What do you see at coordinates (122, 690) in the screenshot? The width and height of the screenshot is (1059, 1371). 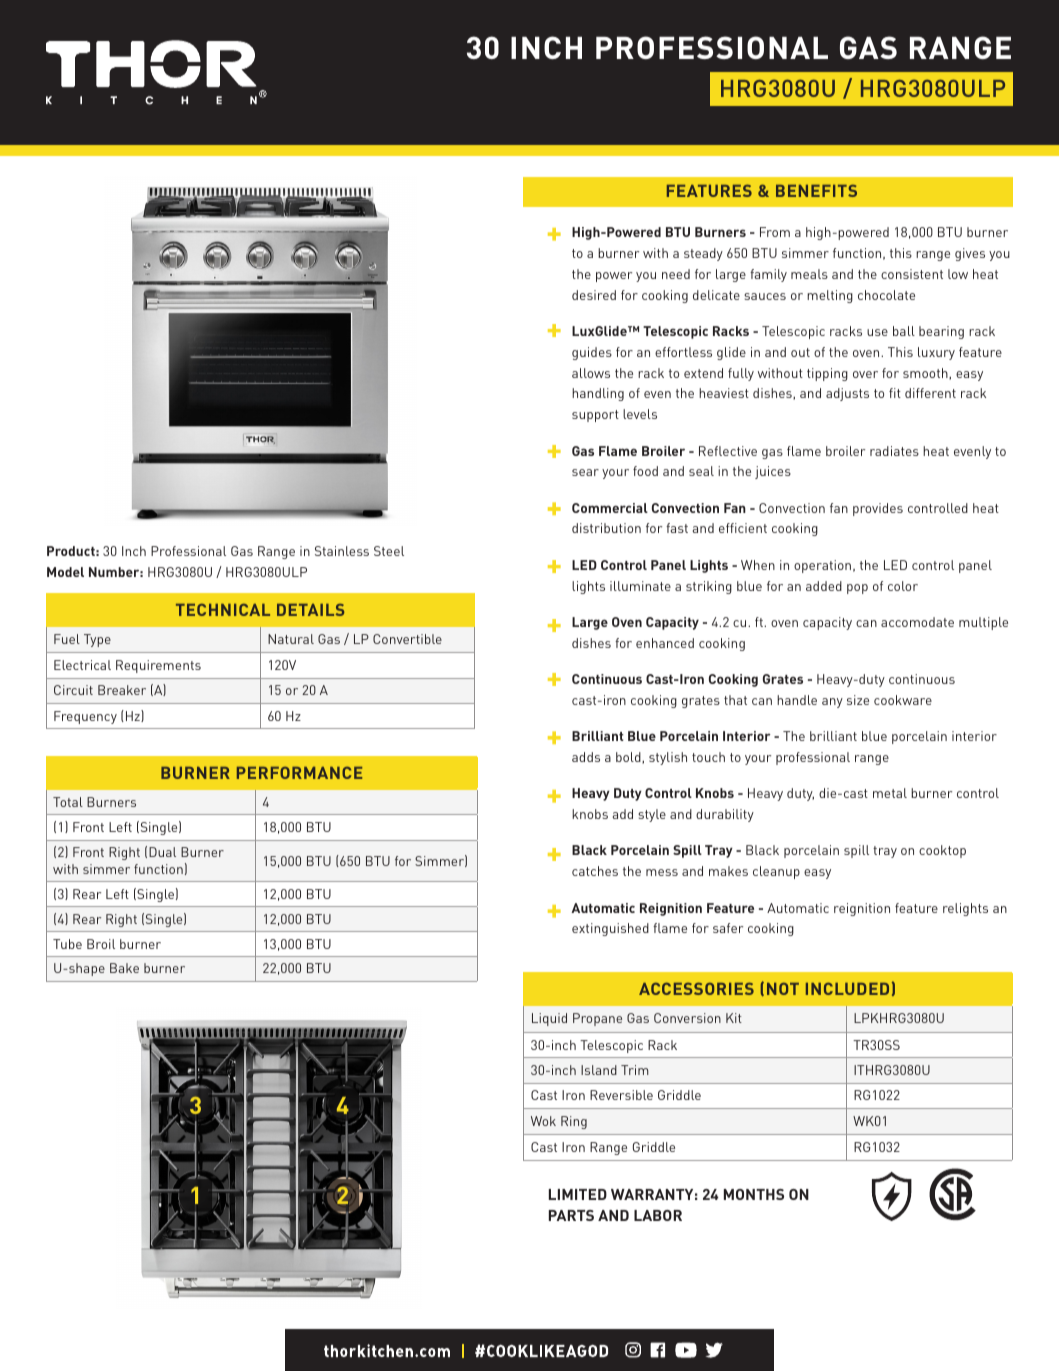 I see `Breaker` at bounding box center [122, 690].
